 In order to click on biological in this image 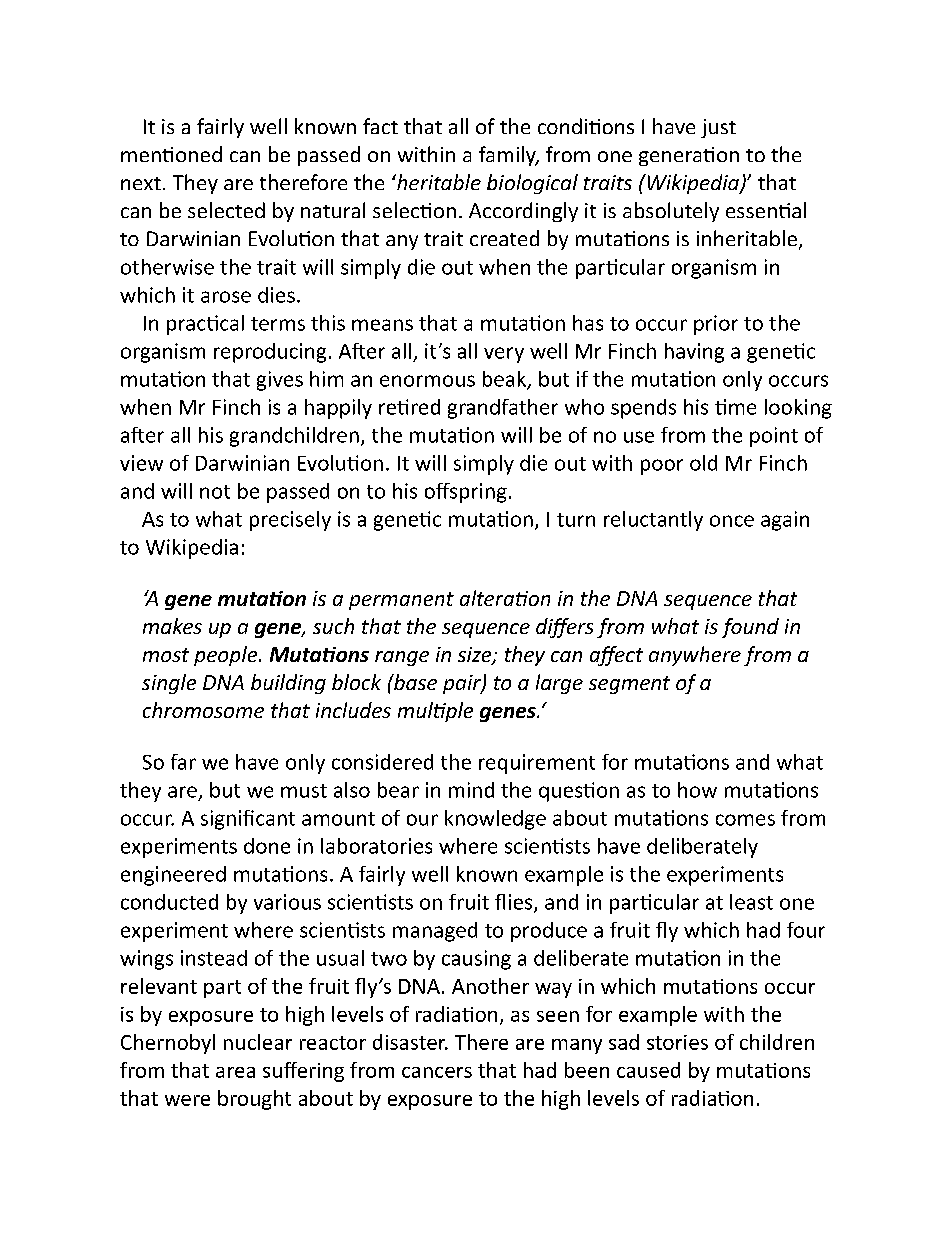, I will do `click(532, 184)`.
